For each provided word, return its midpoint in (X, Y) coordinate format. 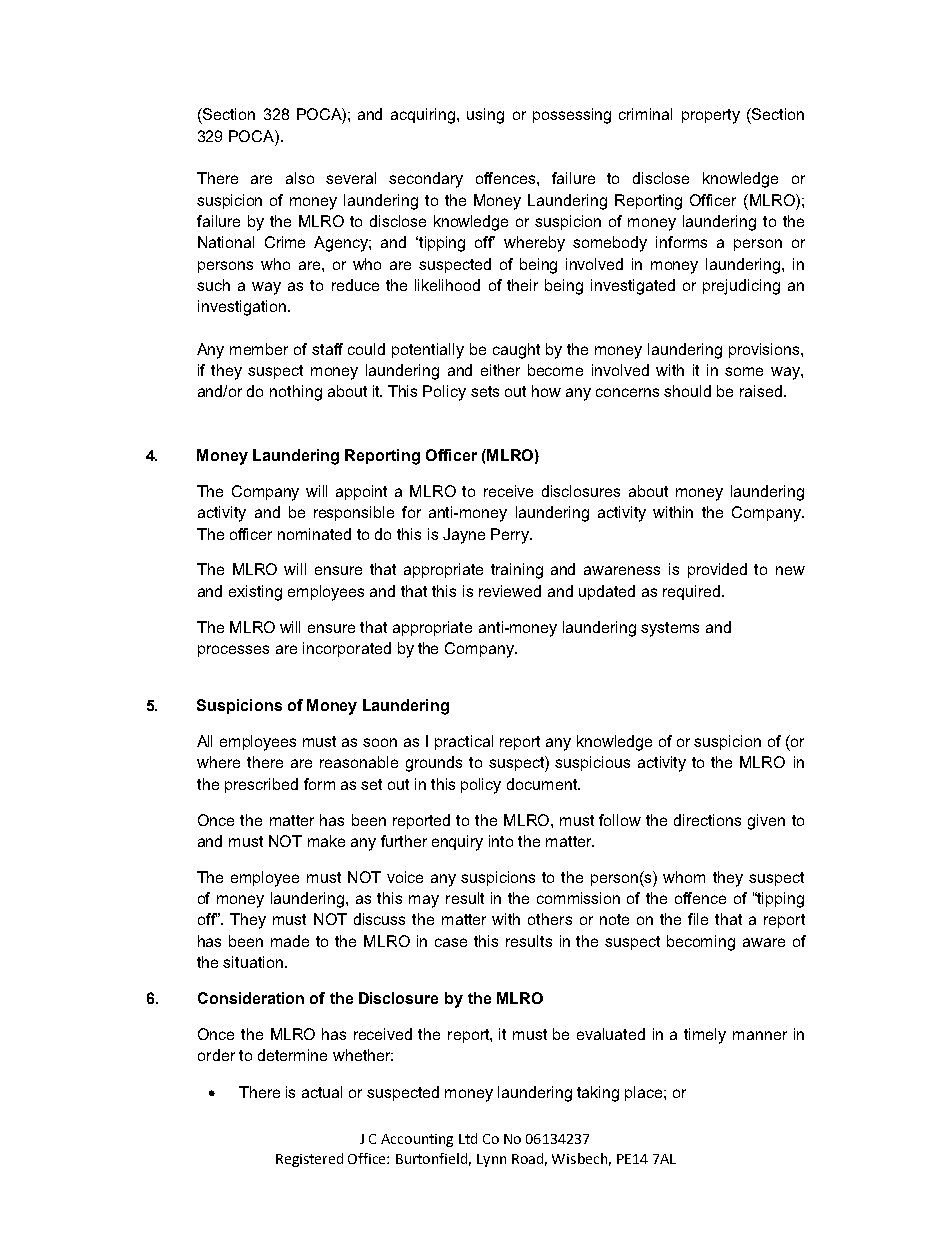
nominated (314, 534)
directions (707, 820)
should (687, 391)
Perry (511, 536)
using (485, 116)
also (300, 178)
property (711, 116)
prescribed (261, 785)
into (501, 841)
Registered (309, 1160)
